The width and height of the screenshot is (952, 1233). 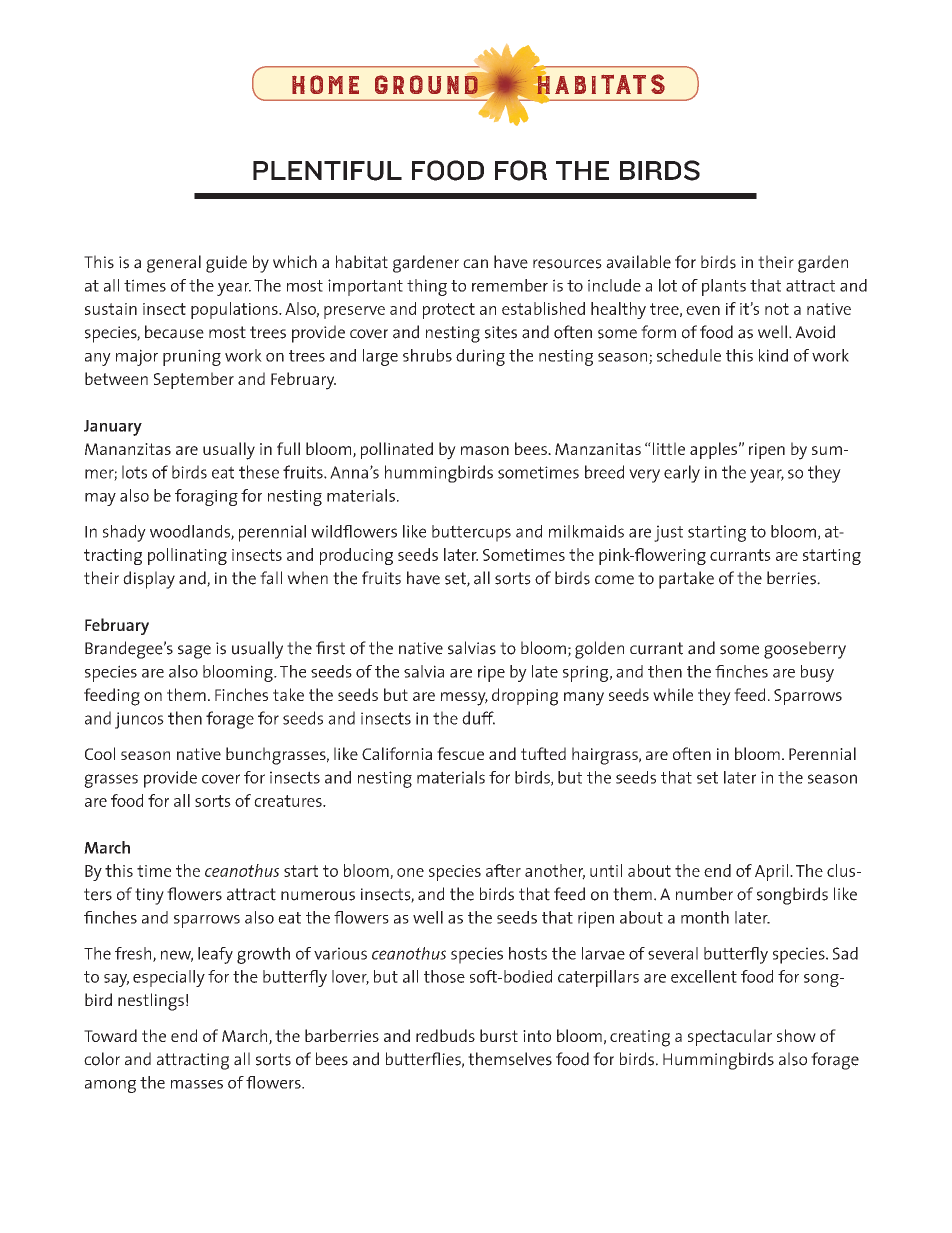 What do you see at coordinates (503, 870) in the screenshot?
I see `after` at bounding box center [503, 870].
